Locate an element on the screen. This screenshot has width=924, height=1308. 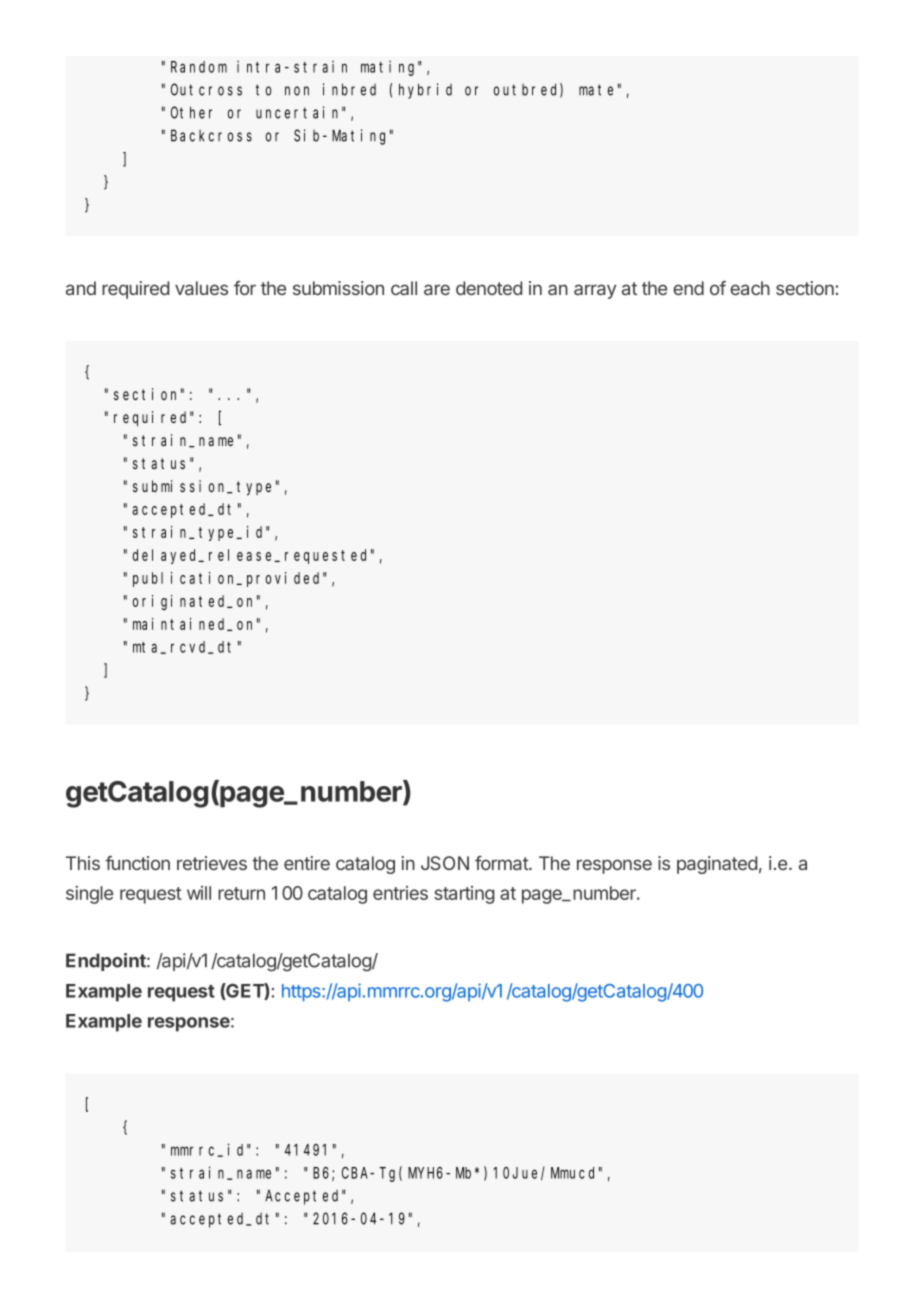
denoted is located at coordinates (489, 288).
